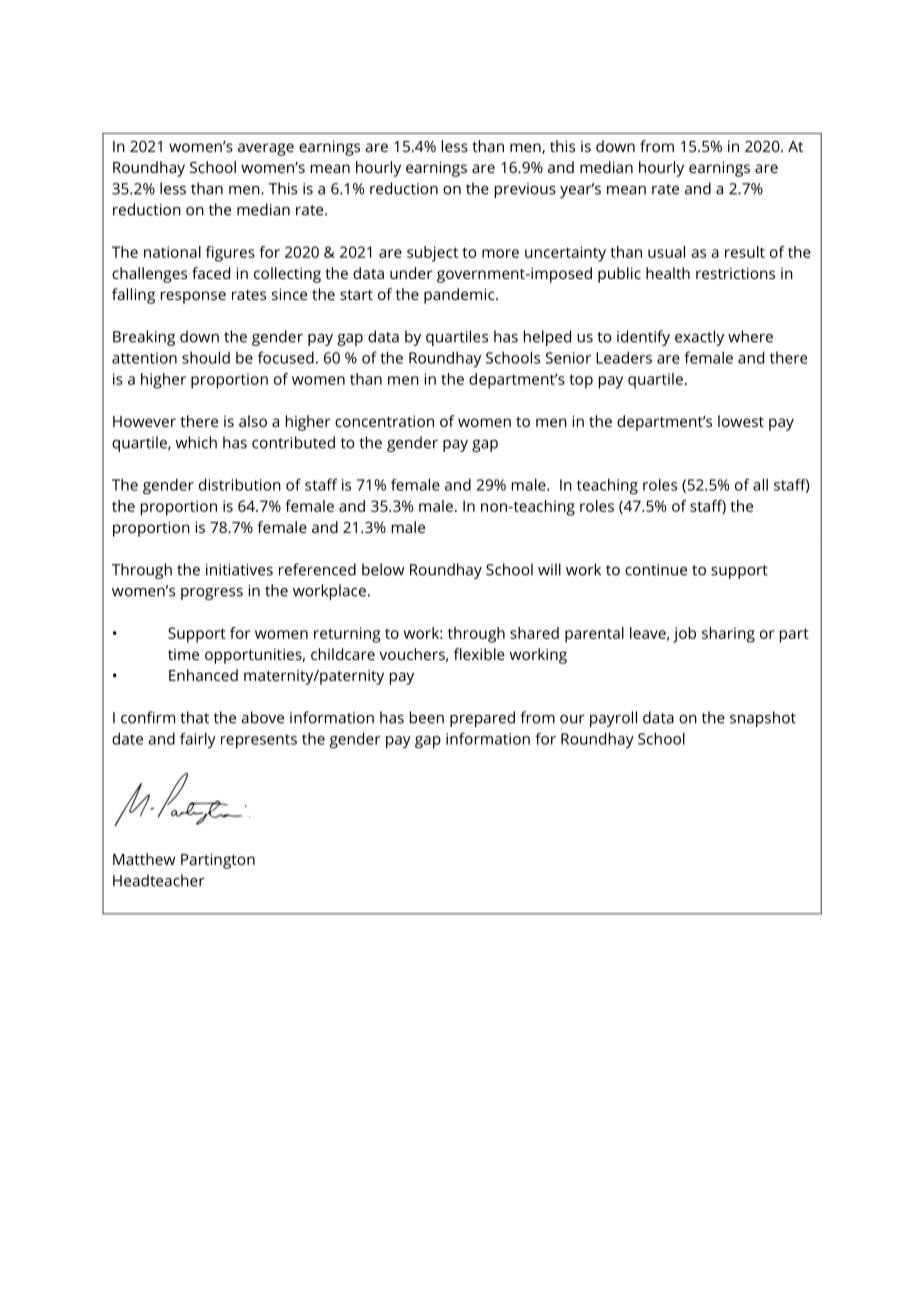 This document has width=924, height=1308. I want to click on lowest, so click(741, 421).
